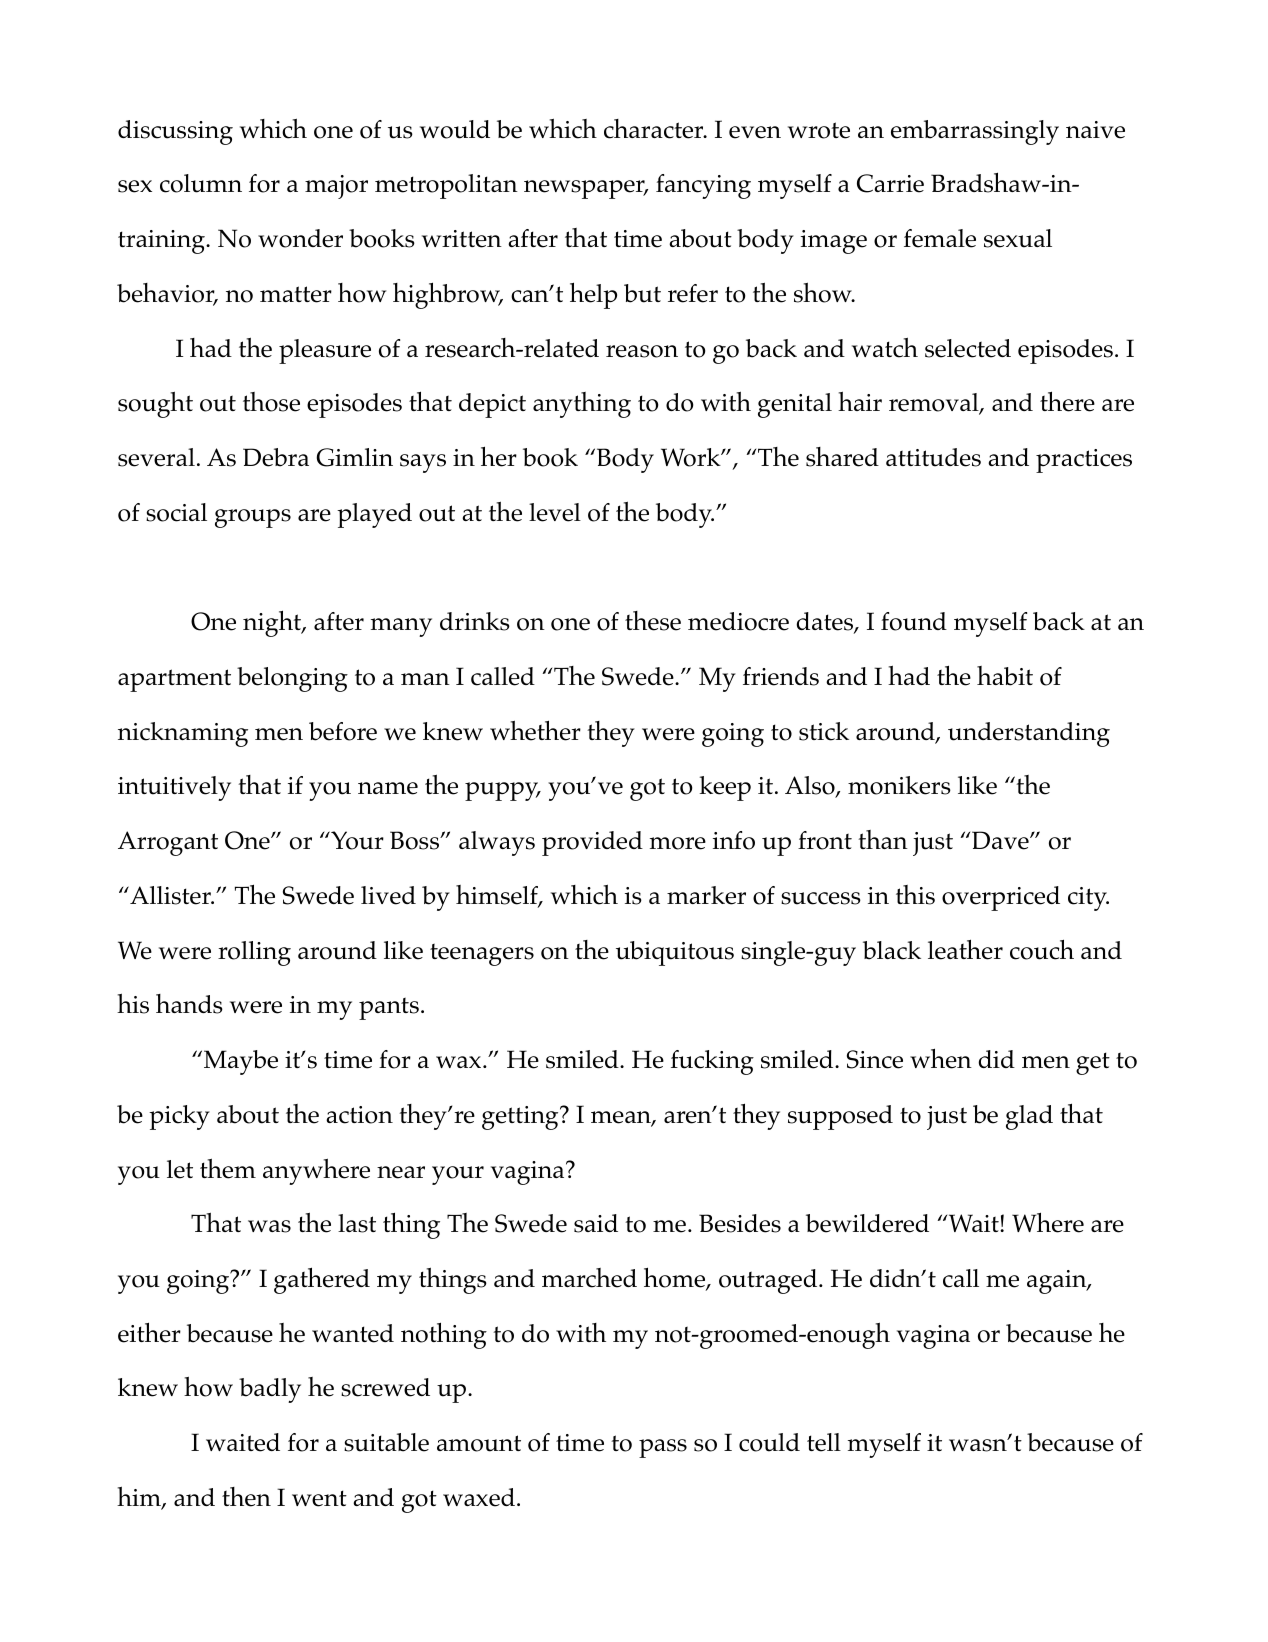  What do you see at coordinates (1029, 1117) in the screenshot?
I see `glad` at bounding box center [1029, 1117].
